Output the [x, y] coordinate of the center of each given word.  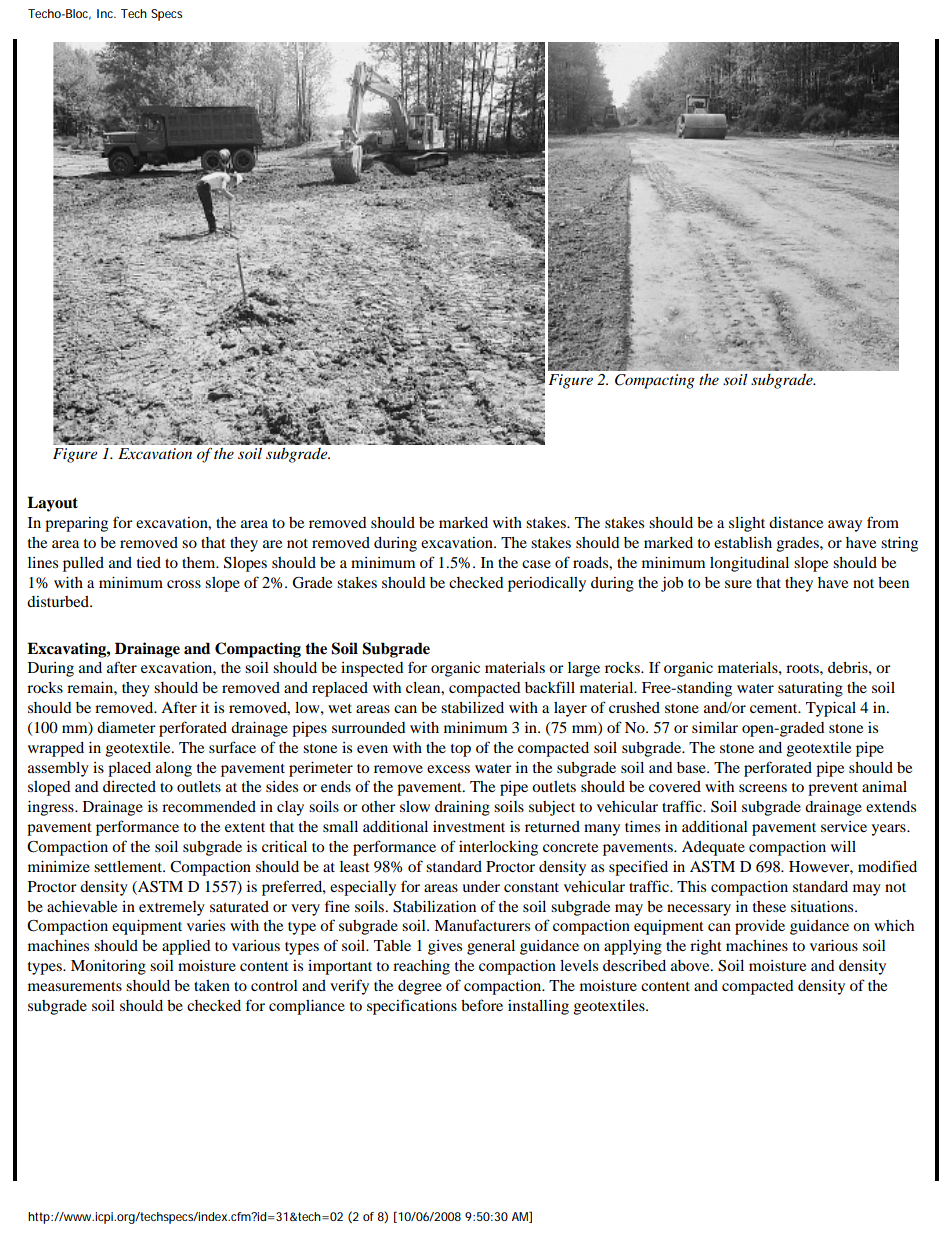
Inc [106, 13]
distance [796, 522]
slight [747, 524]
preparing [76, 524]
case [536, 564]
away [845, 526]
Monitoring [108, 967]
